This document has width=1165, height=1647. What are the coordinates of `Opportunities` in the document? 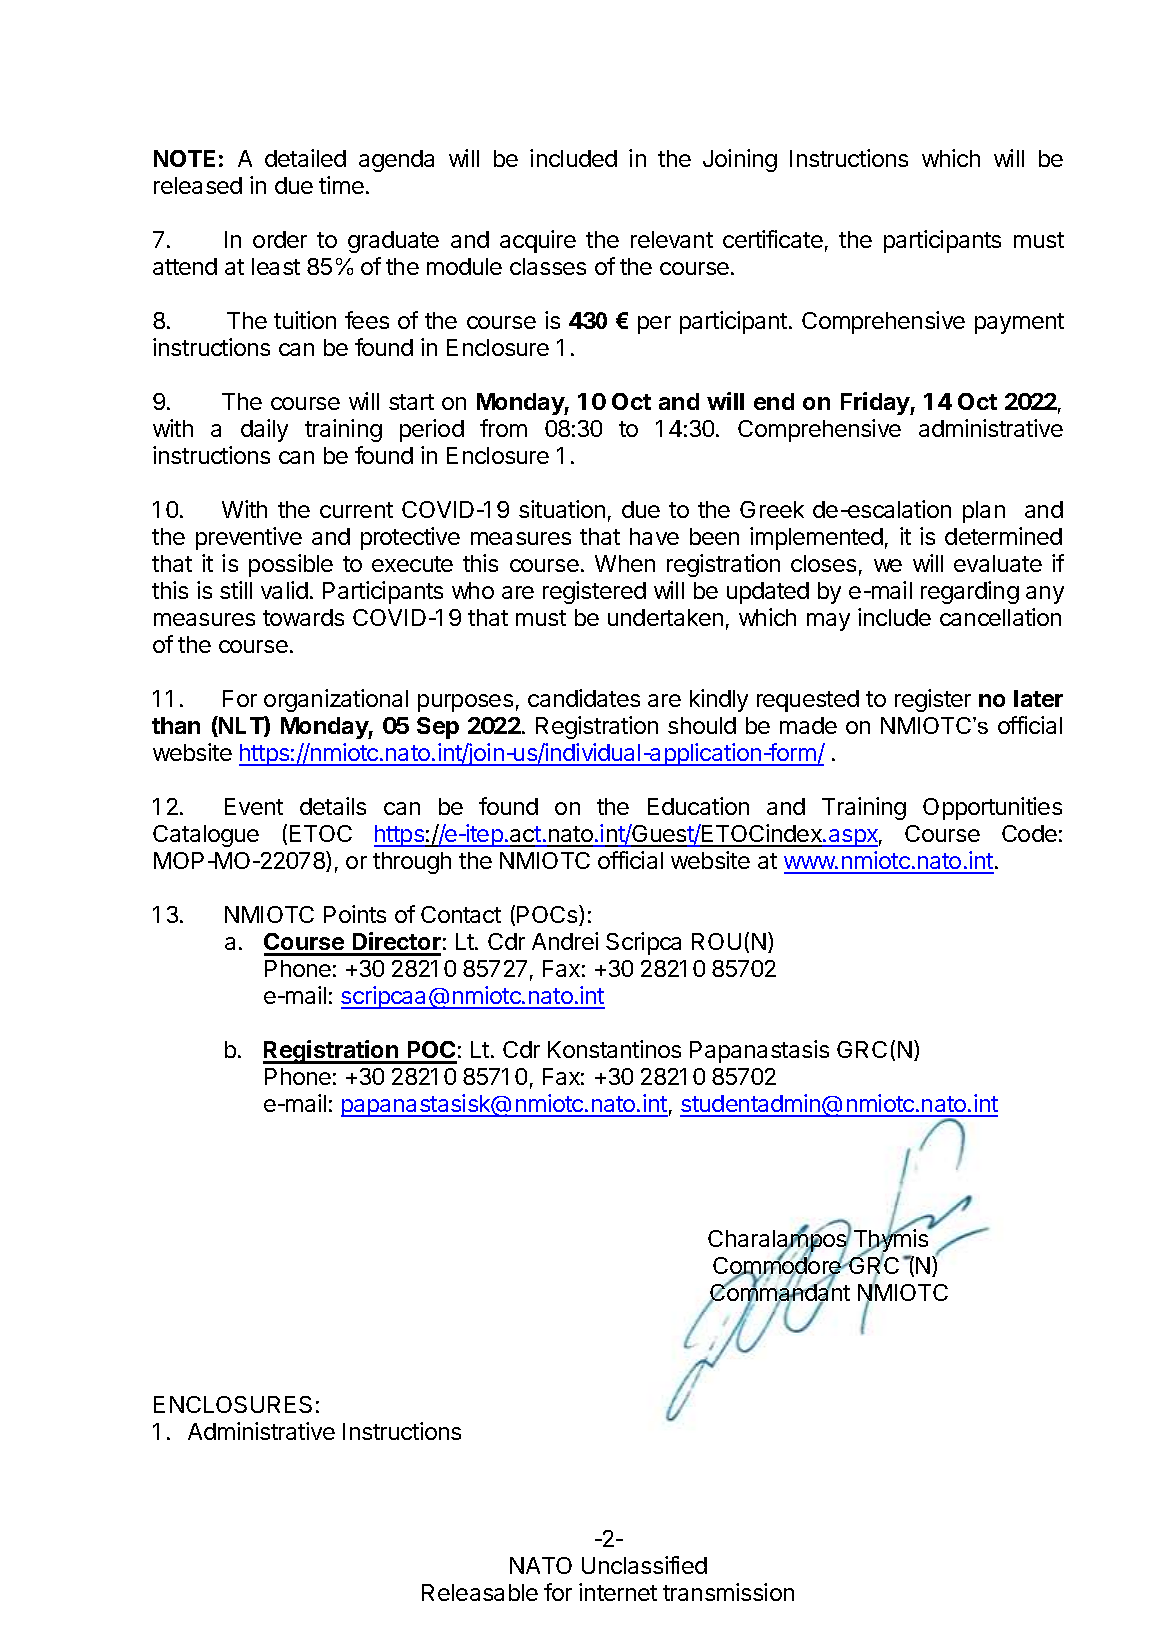 It's located at (992, 808).
